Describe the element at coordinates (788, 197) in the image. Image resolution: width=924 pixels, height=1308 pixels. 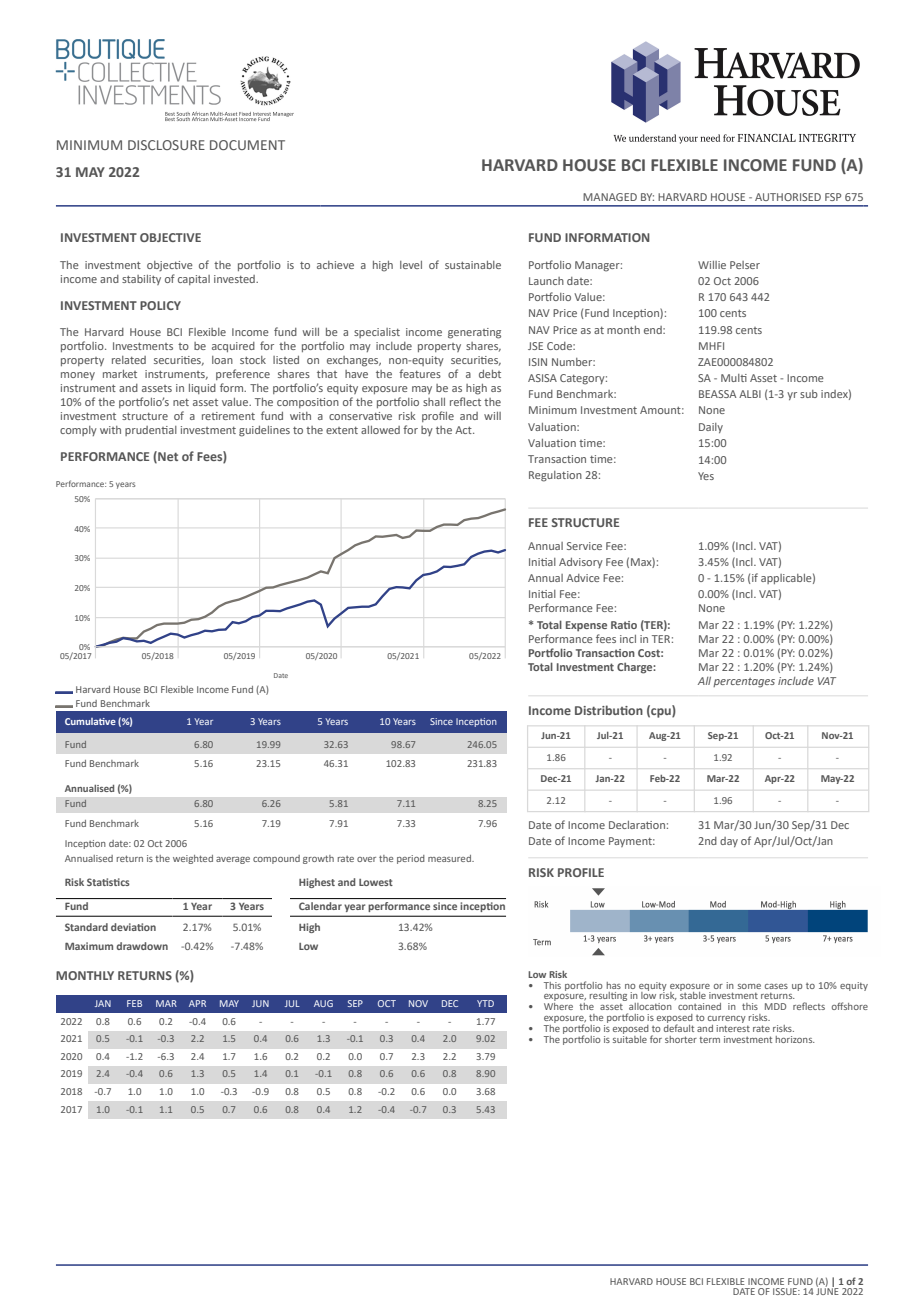
I see `AUTHORISED` at that location.
